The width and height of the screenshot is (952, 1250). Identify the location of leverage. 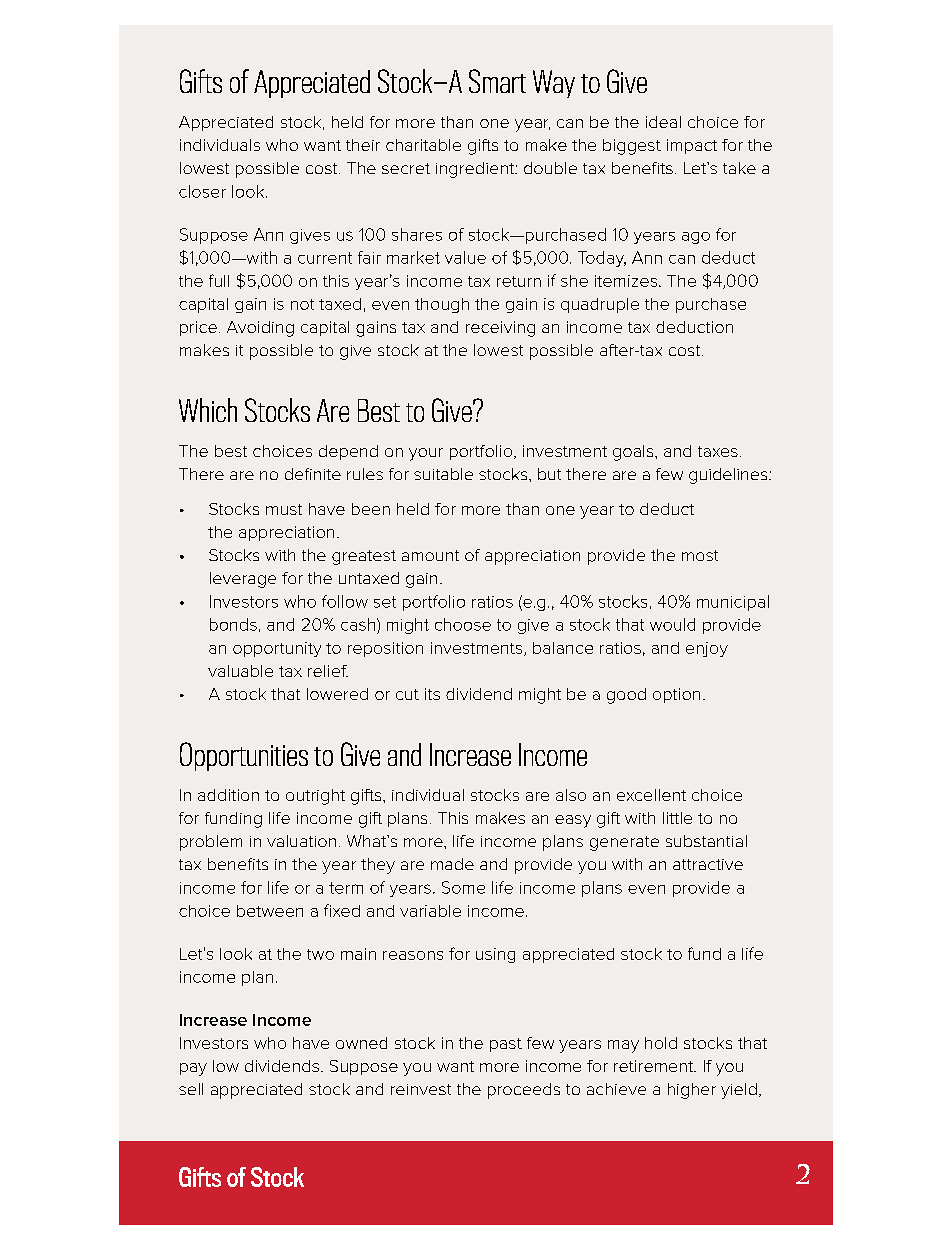
(243, 580).
